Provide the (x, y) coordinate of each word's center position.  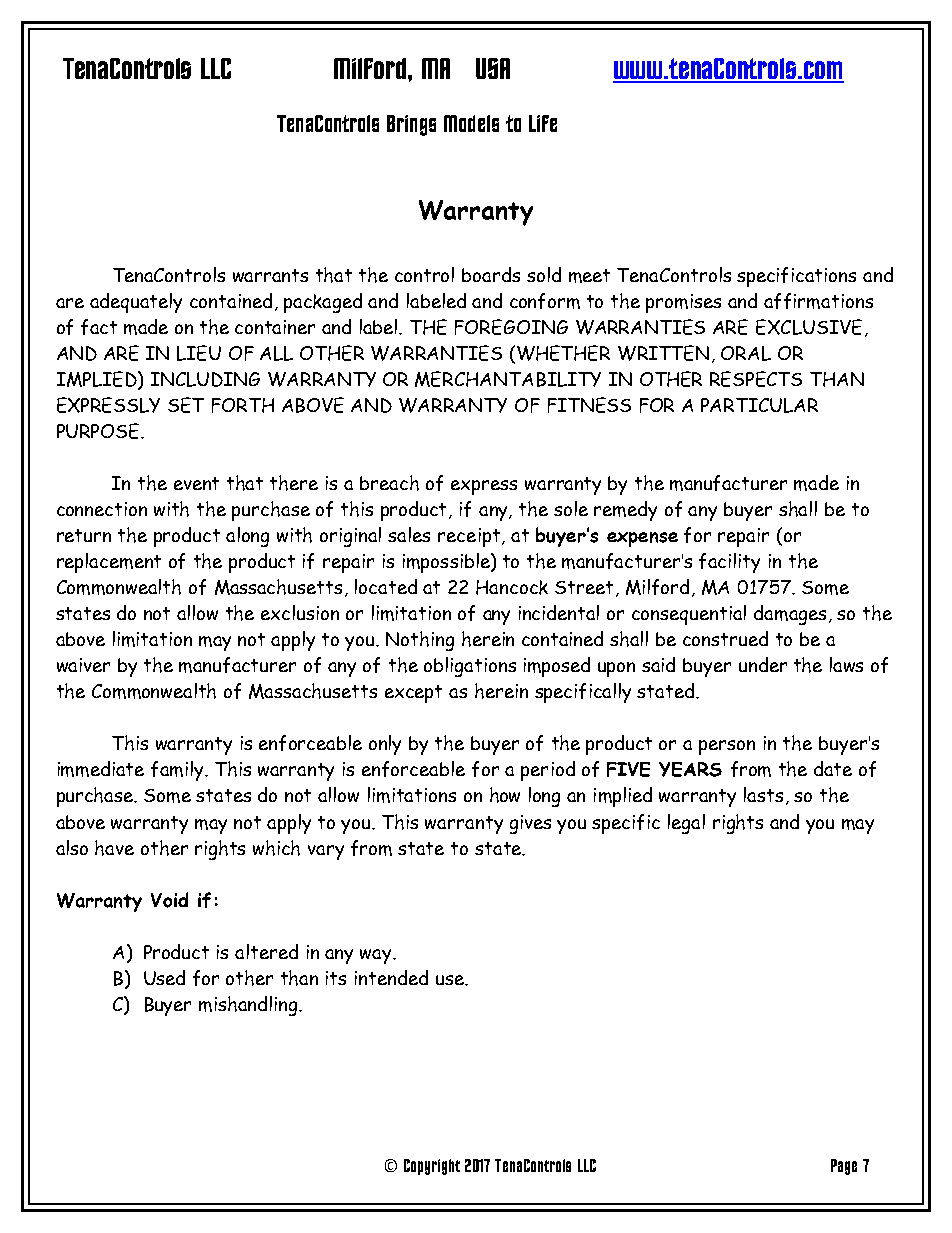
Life (543, 123)
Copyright (432, 1167)
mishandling (249, 1006)
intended (391, 977)
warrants (270, 275)
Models (471, 123)
